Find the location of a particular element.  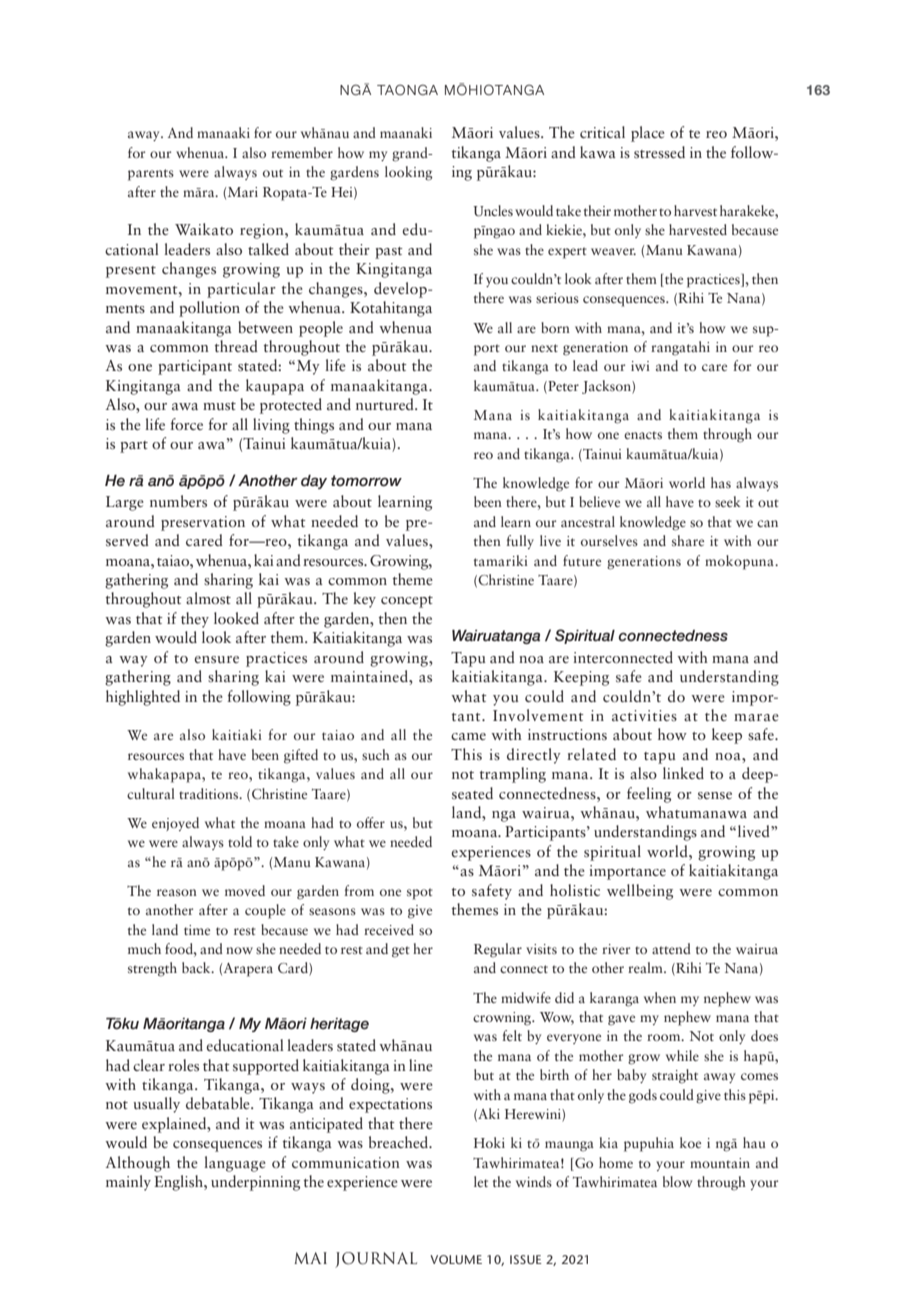

Waikato is located at coordinates (204, 229).
